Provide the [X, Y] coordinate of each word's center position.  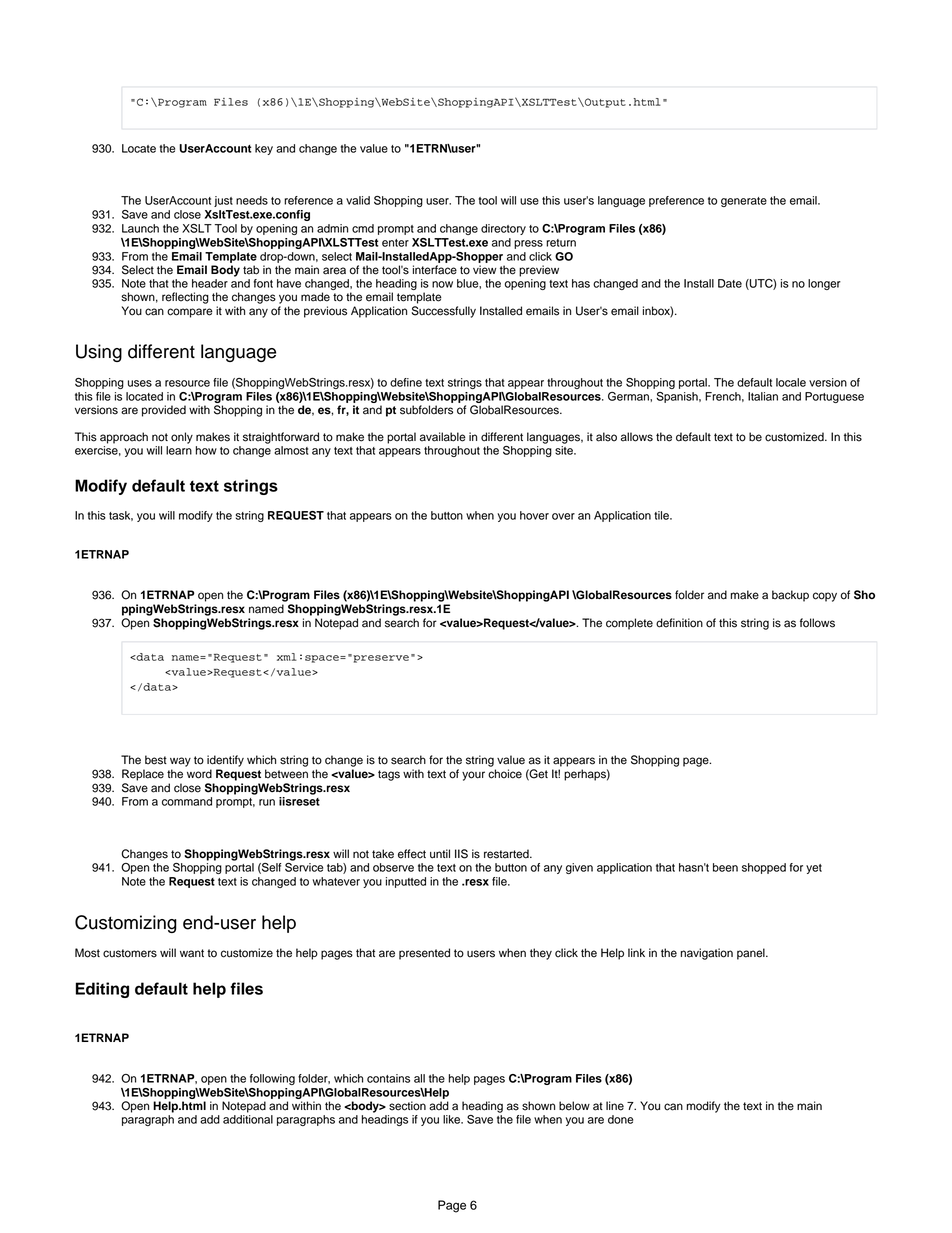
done [620, 1119]
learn [179, 449]
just [223, 201]
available [443, 437]
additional [248, 1119]
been [725, 867]
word [199, 774]
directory [503, 229]
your [473, 776]
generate [744, 202]
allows [637, 437]
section [407, 1106]
